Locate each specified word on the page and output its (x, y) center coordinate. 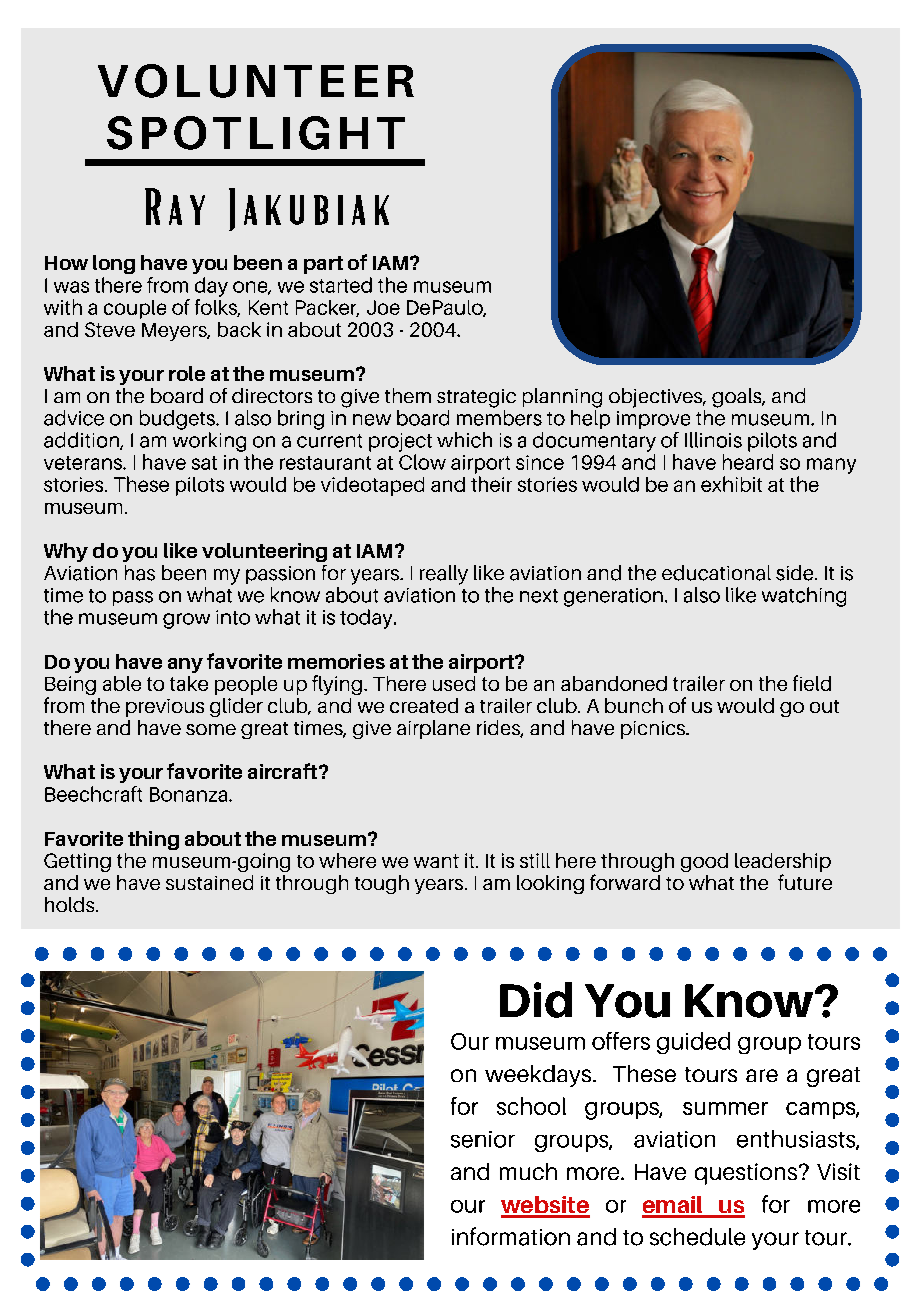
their (491, 484)
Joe (383, 307)
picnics (654, 730)
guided (693, 1043)
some (211, 729)
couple (135, 309)
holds (71, 904)
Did (536, 1000)
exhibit (731, 484)
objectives (657, 398)
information (511, 1236)
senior (483, 1139)
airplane (433, 729)
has (140, 573)
